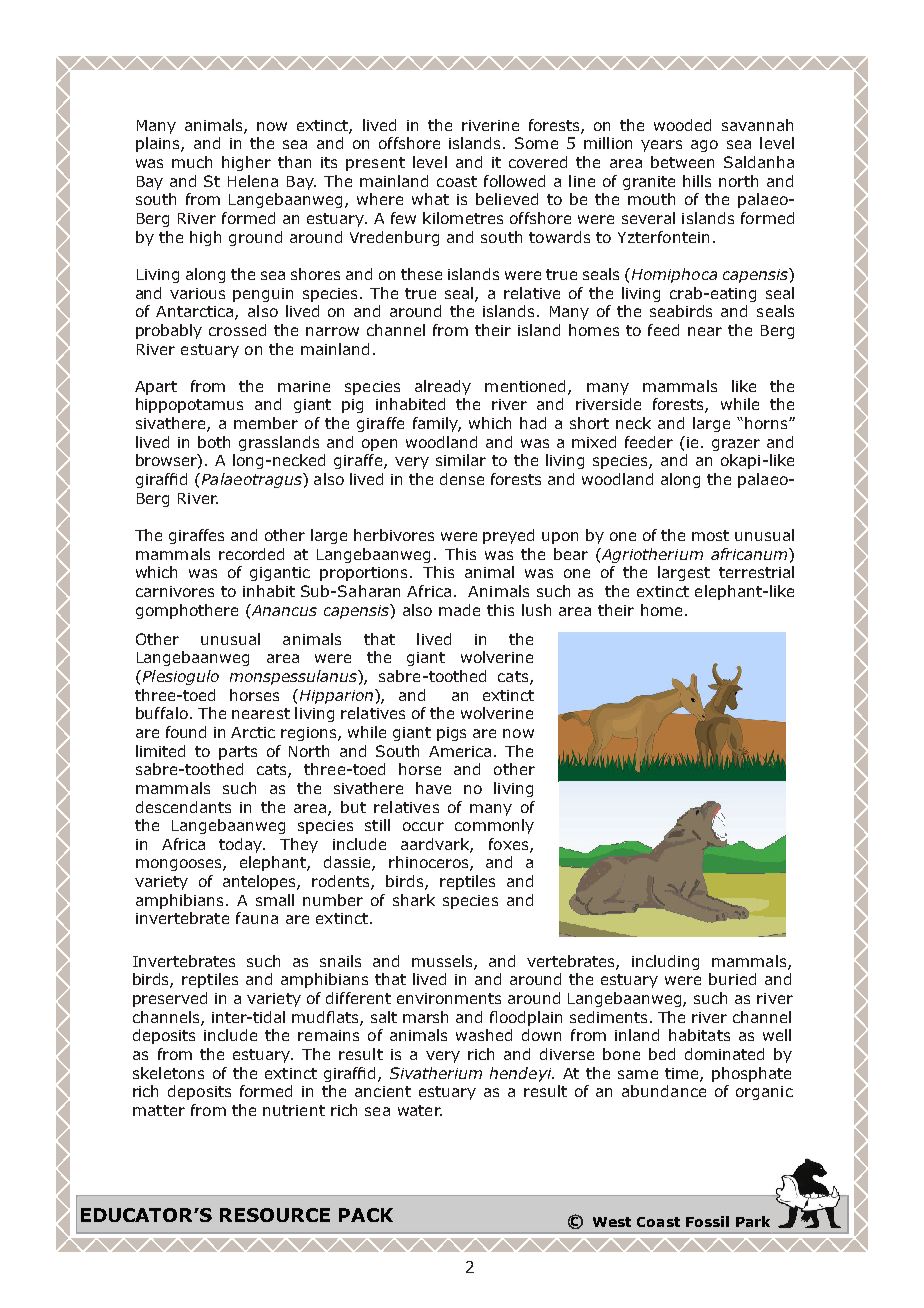  Describe the element at coordinates (514, 181) in the screenshot. I see `followed` at that location.
